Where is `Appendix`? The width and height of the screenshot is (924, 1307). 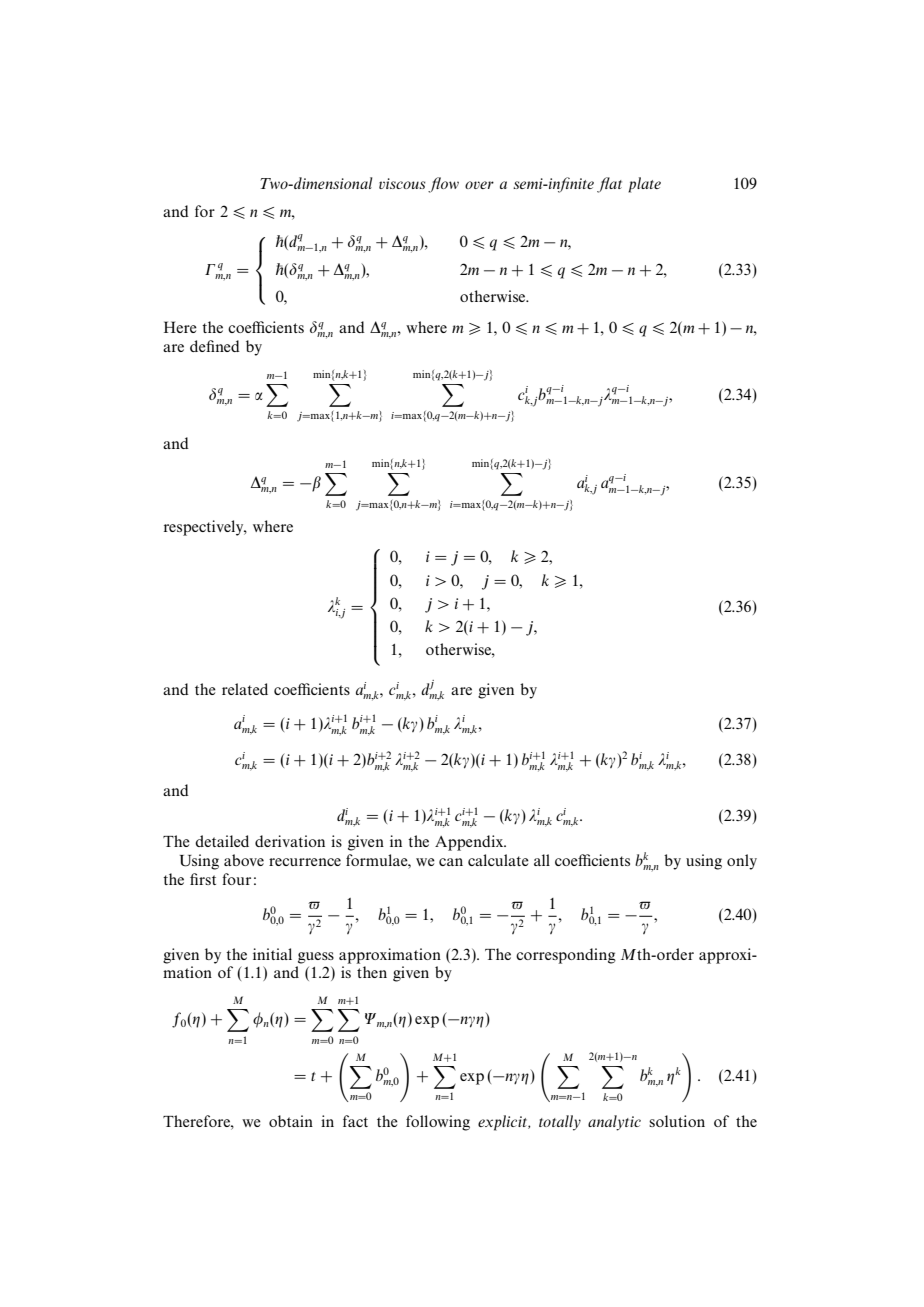
Appendix is located at coordinates (470, 843).
